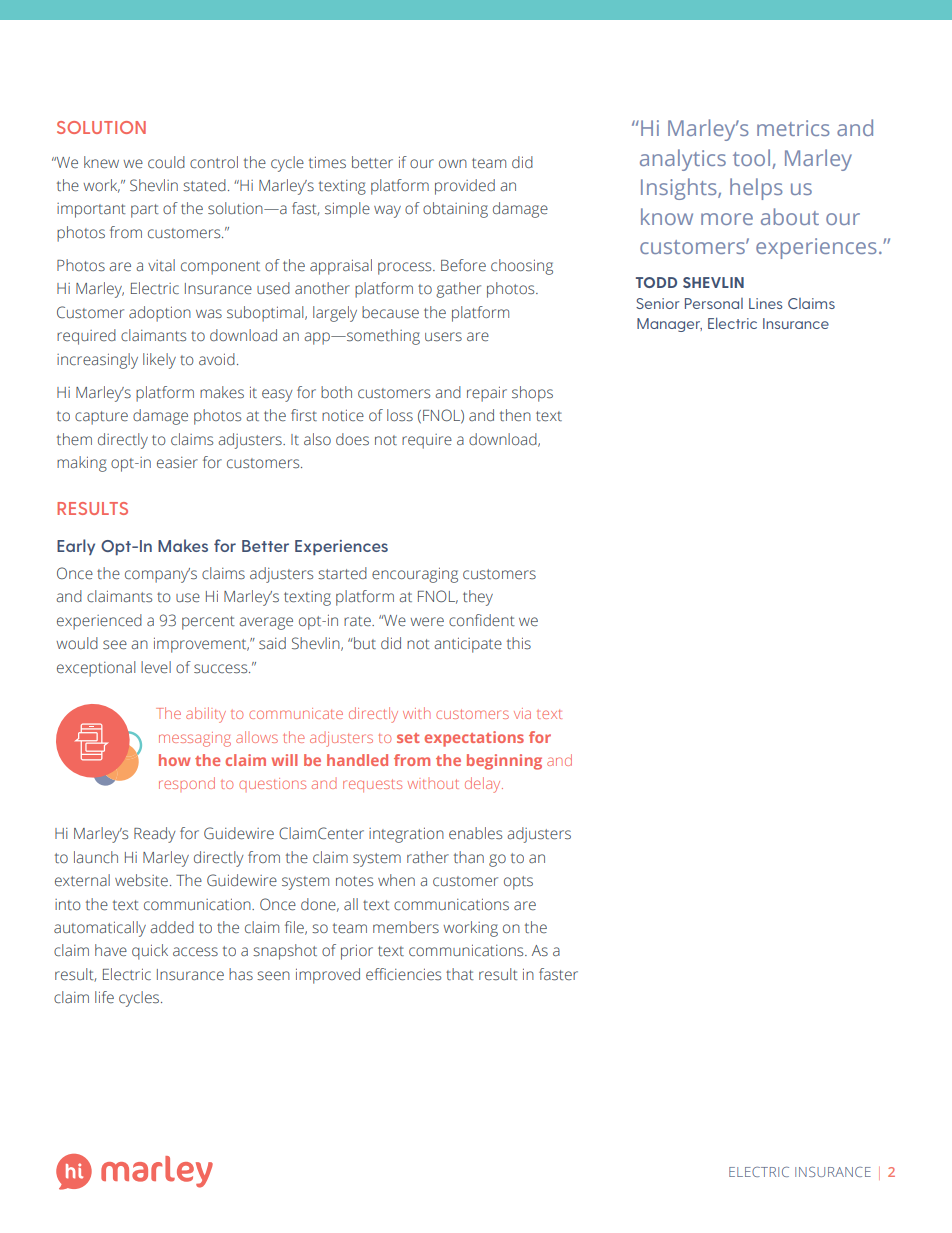  What do you see at coordinates (166, 162) in the screenshot?
I see `could` at bounding box center [166, 162].
